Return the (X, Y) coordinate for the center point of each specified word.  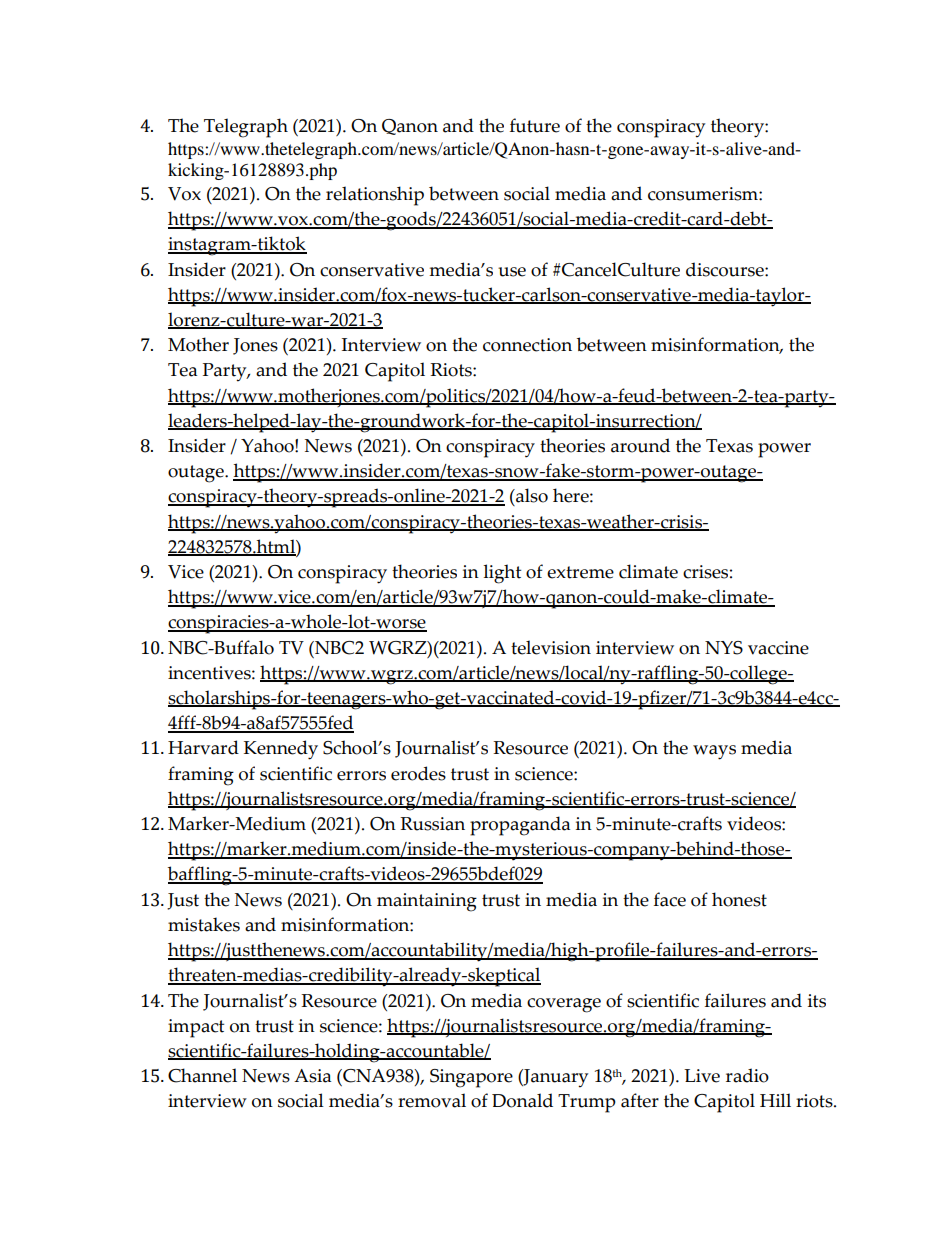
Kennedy (281, 750)
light (502, 574)
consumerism (704, 194)
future (535, 125)
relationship (375, 196)
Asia (312, 1076)
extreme (580, 572)
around (640, 445)
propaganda (520, 826)
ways (714, 752)
